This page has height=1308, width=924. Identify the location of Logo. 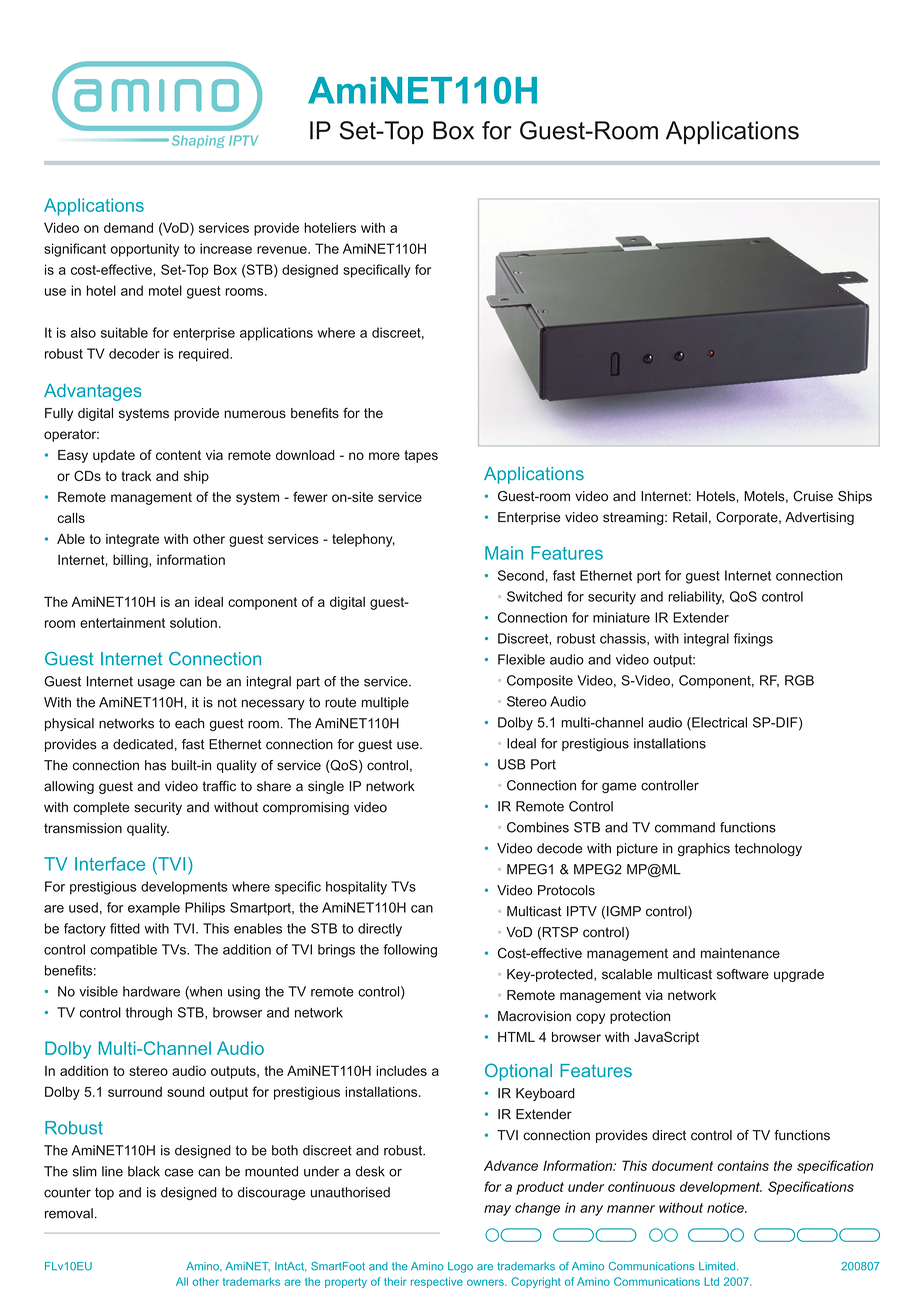
(460, 1267).
